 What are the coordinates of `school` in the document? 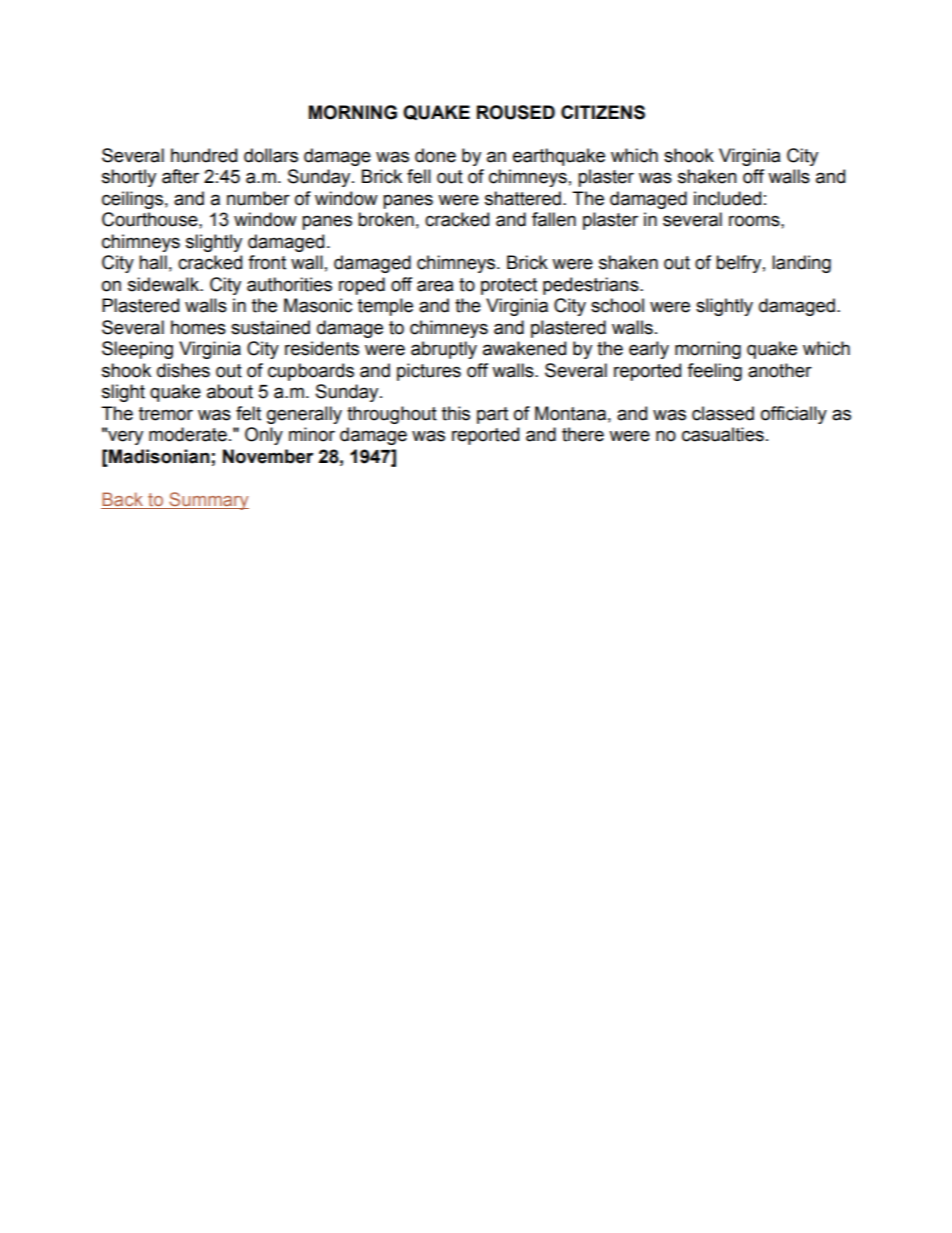 It's located at (617, 305).
